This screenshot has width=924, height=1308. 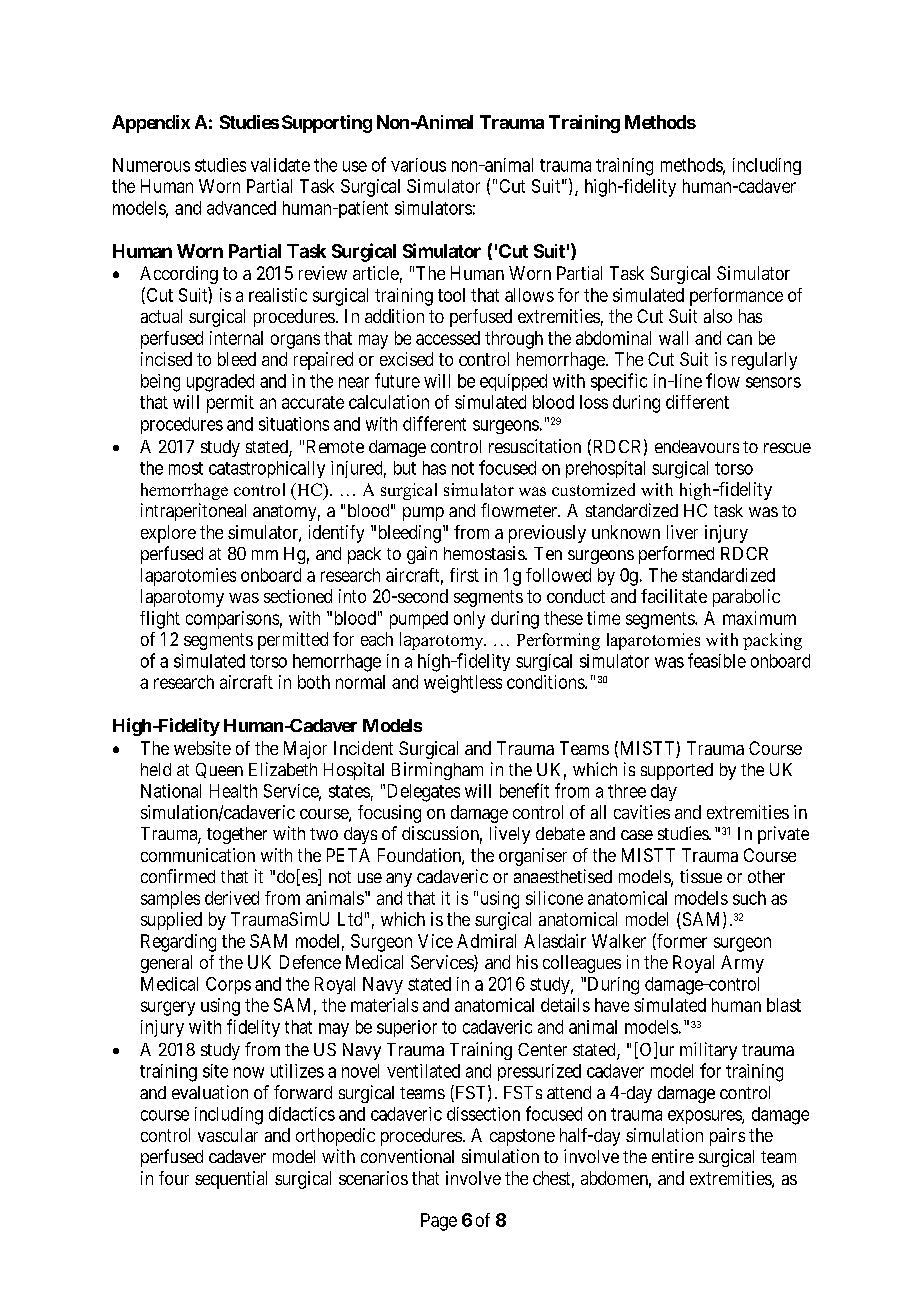 What do you see at coordinates (418, 165) in the screenshot?
I see `various` at bounding box center [418, 165].
